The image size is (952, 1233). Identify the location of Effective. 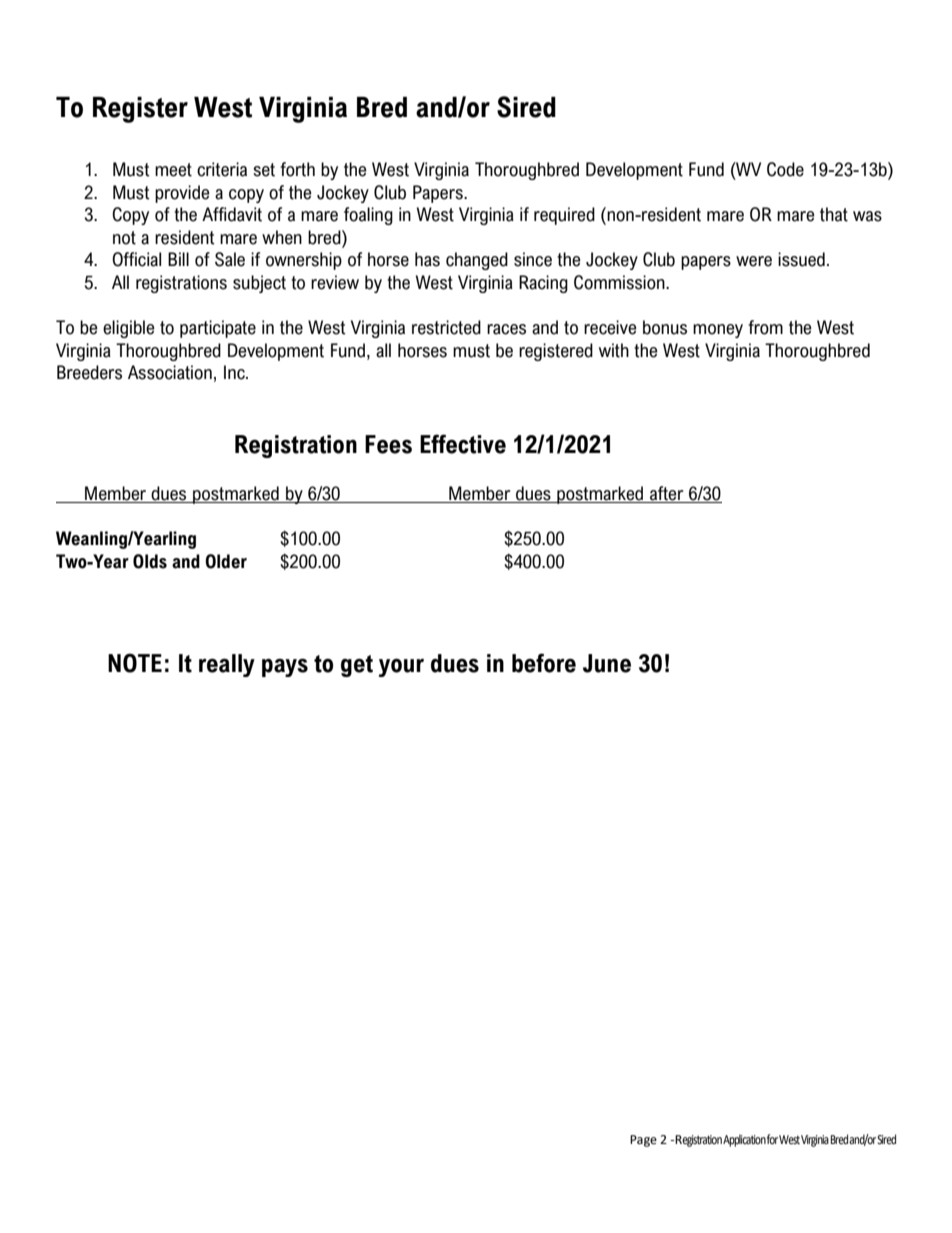
(463, 444).
